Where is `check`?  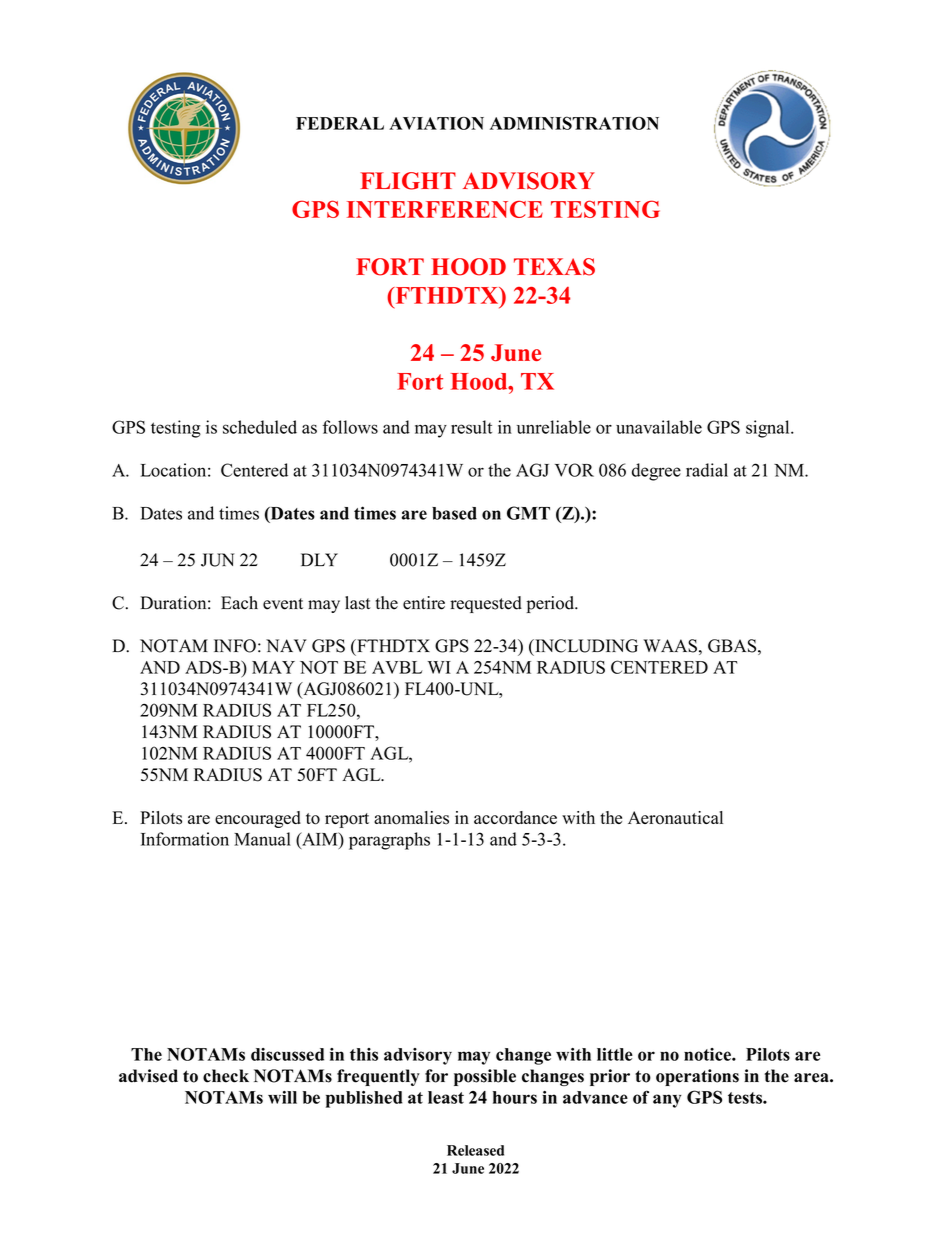
check is located at coordinates (226, 1076).
